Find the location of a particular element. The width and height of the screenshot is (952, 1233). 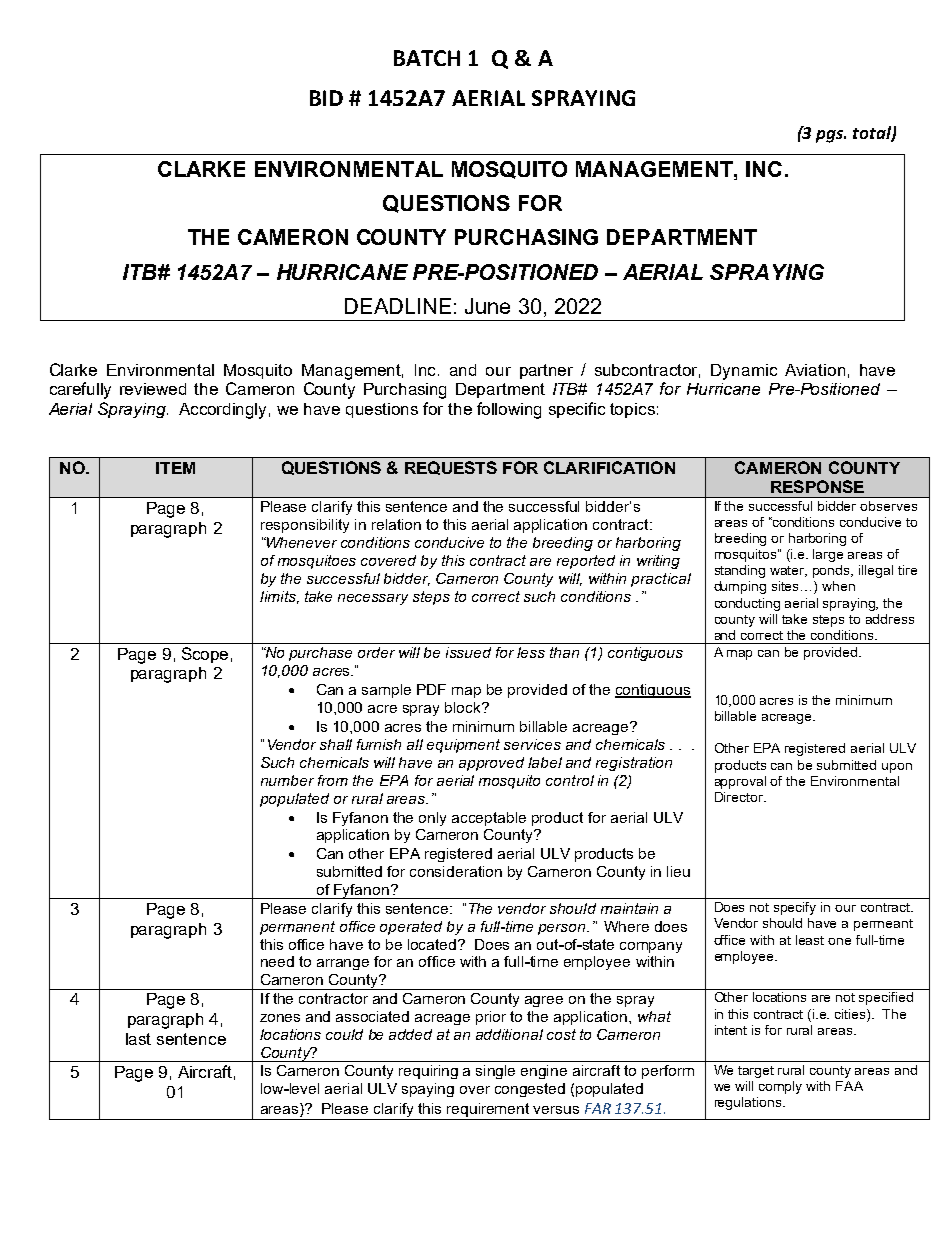

congested is located at coordinates (530, 1090).
